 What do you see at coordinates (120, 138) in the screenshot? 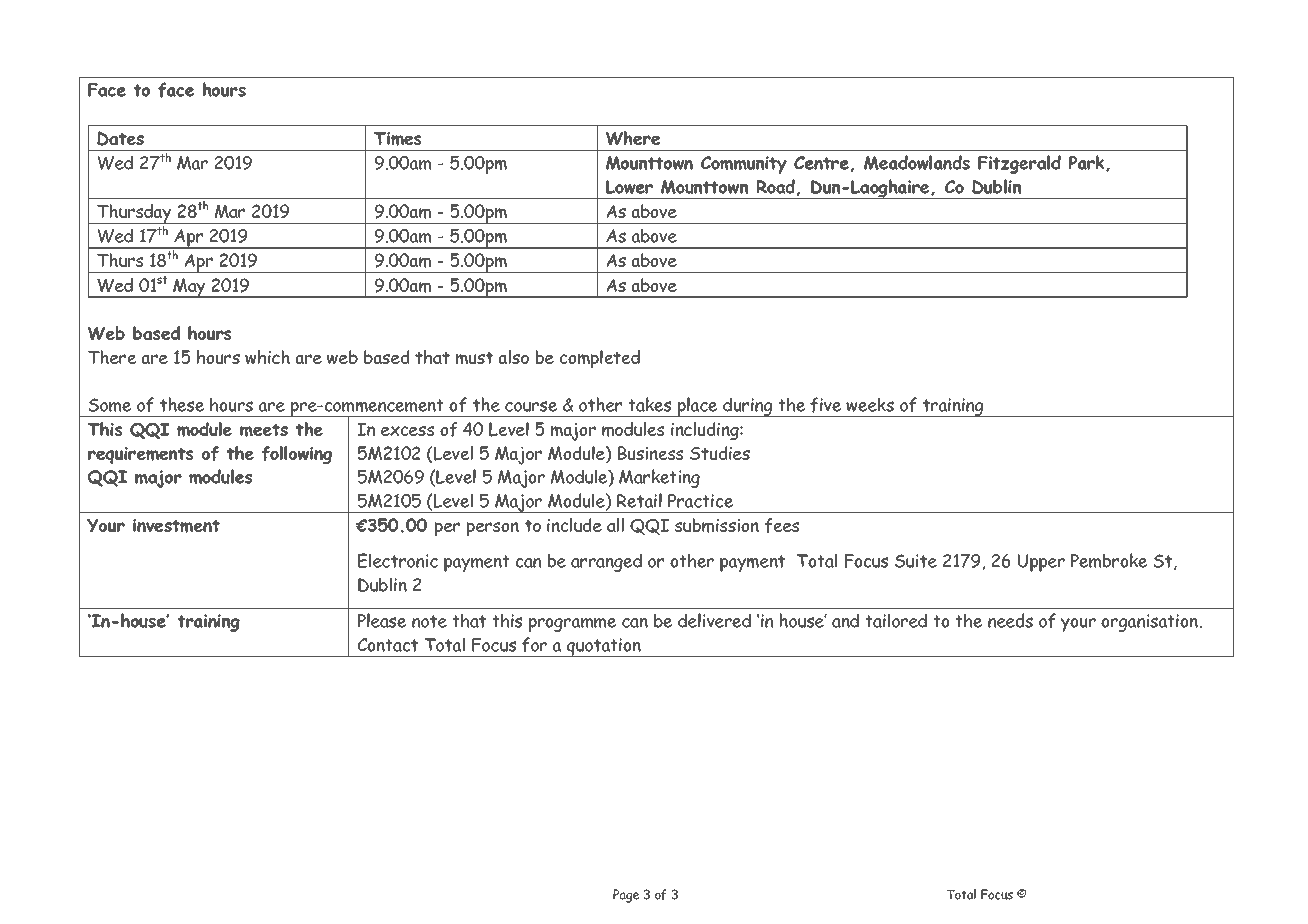
I see `Dates` at bounding box center [120, 138].
